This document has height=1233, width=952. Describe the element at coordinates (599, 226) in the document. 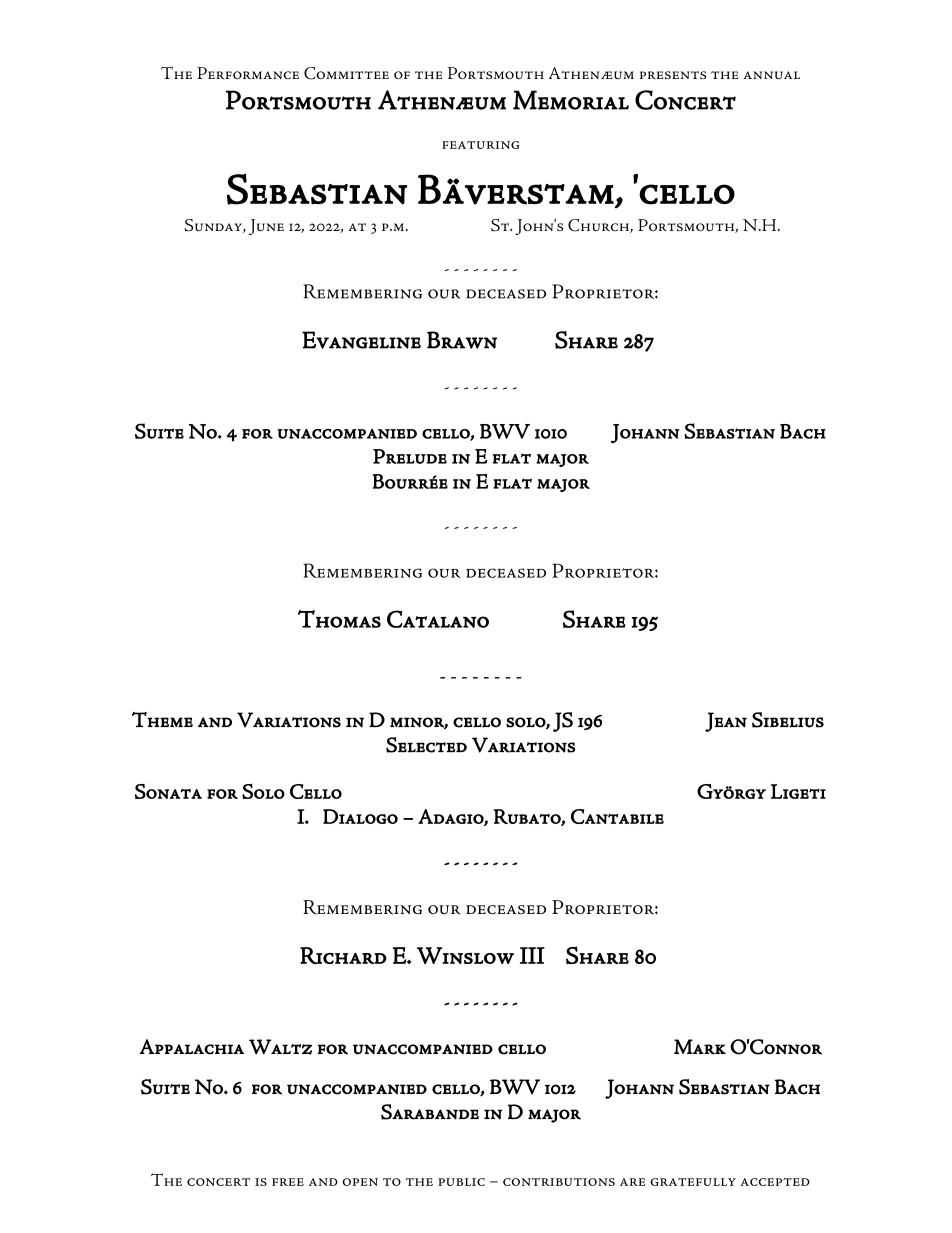

I see `Church` at that location.
